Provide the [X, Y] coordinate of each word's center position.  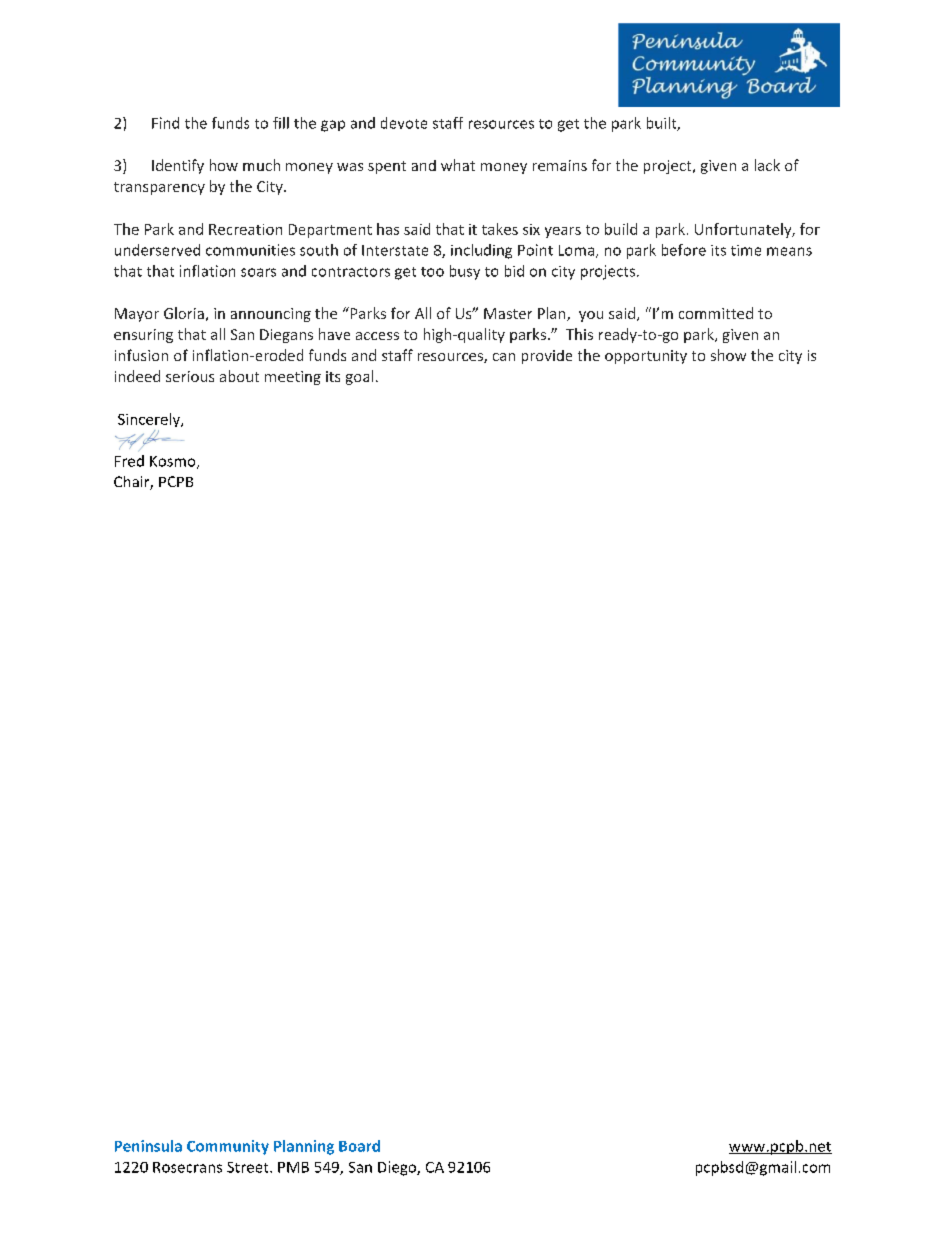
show [728, 355]
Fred [129, 461]
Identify [178, 166]
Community [228, 1147]
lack [767, 165]
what [458, 165]
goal [359, 377]
